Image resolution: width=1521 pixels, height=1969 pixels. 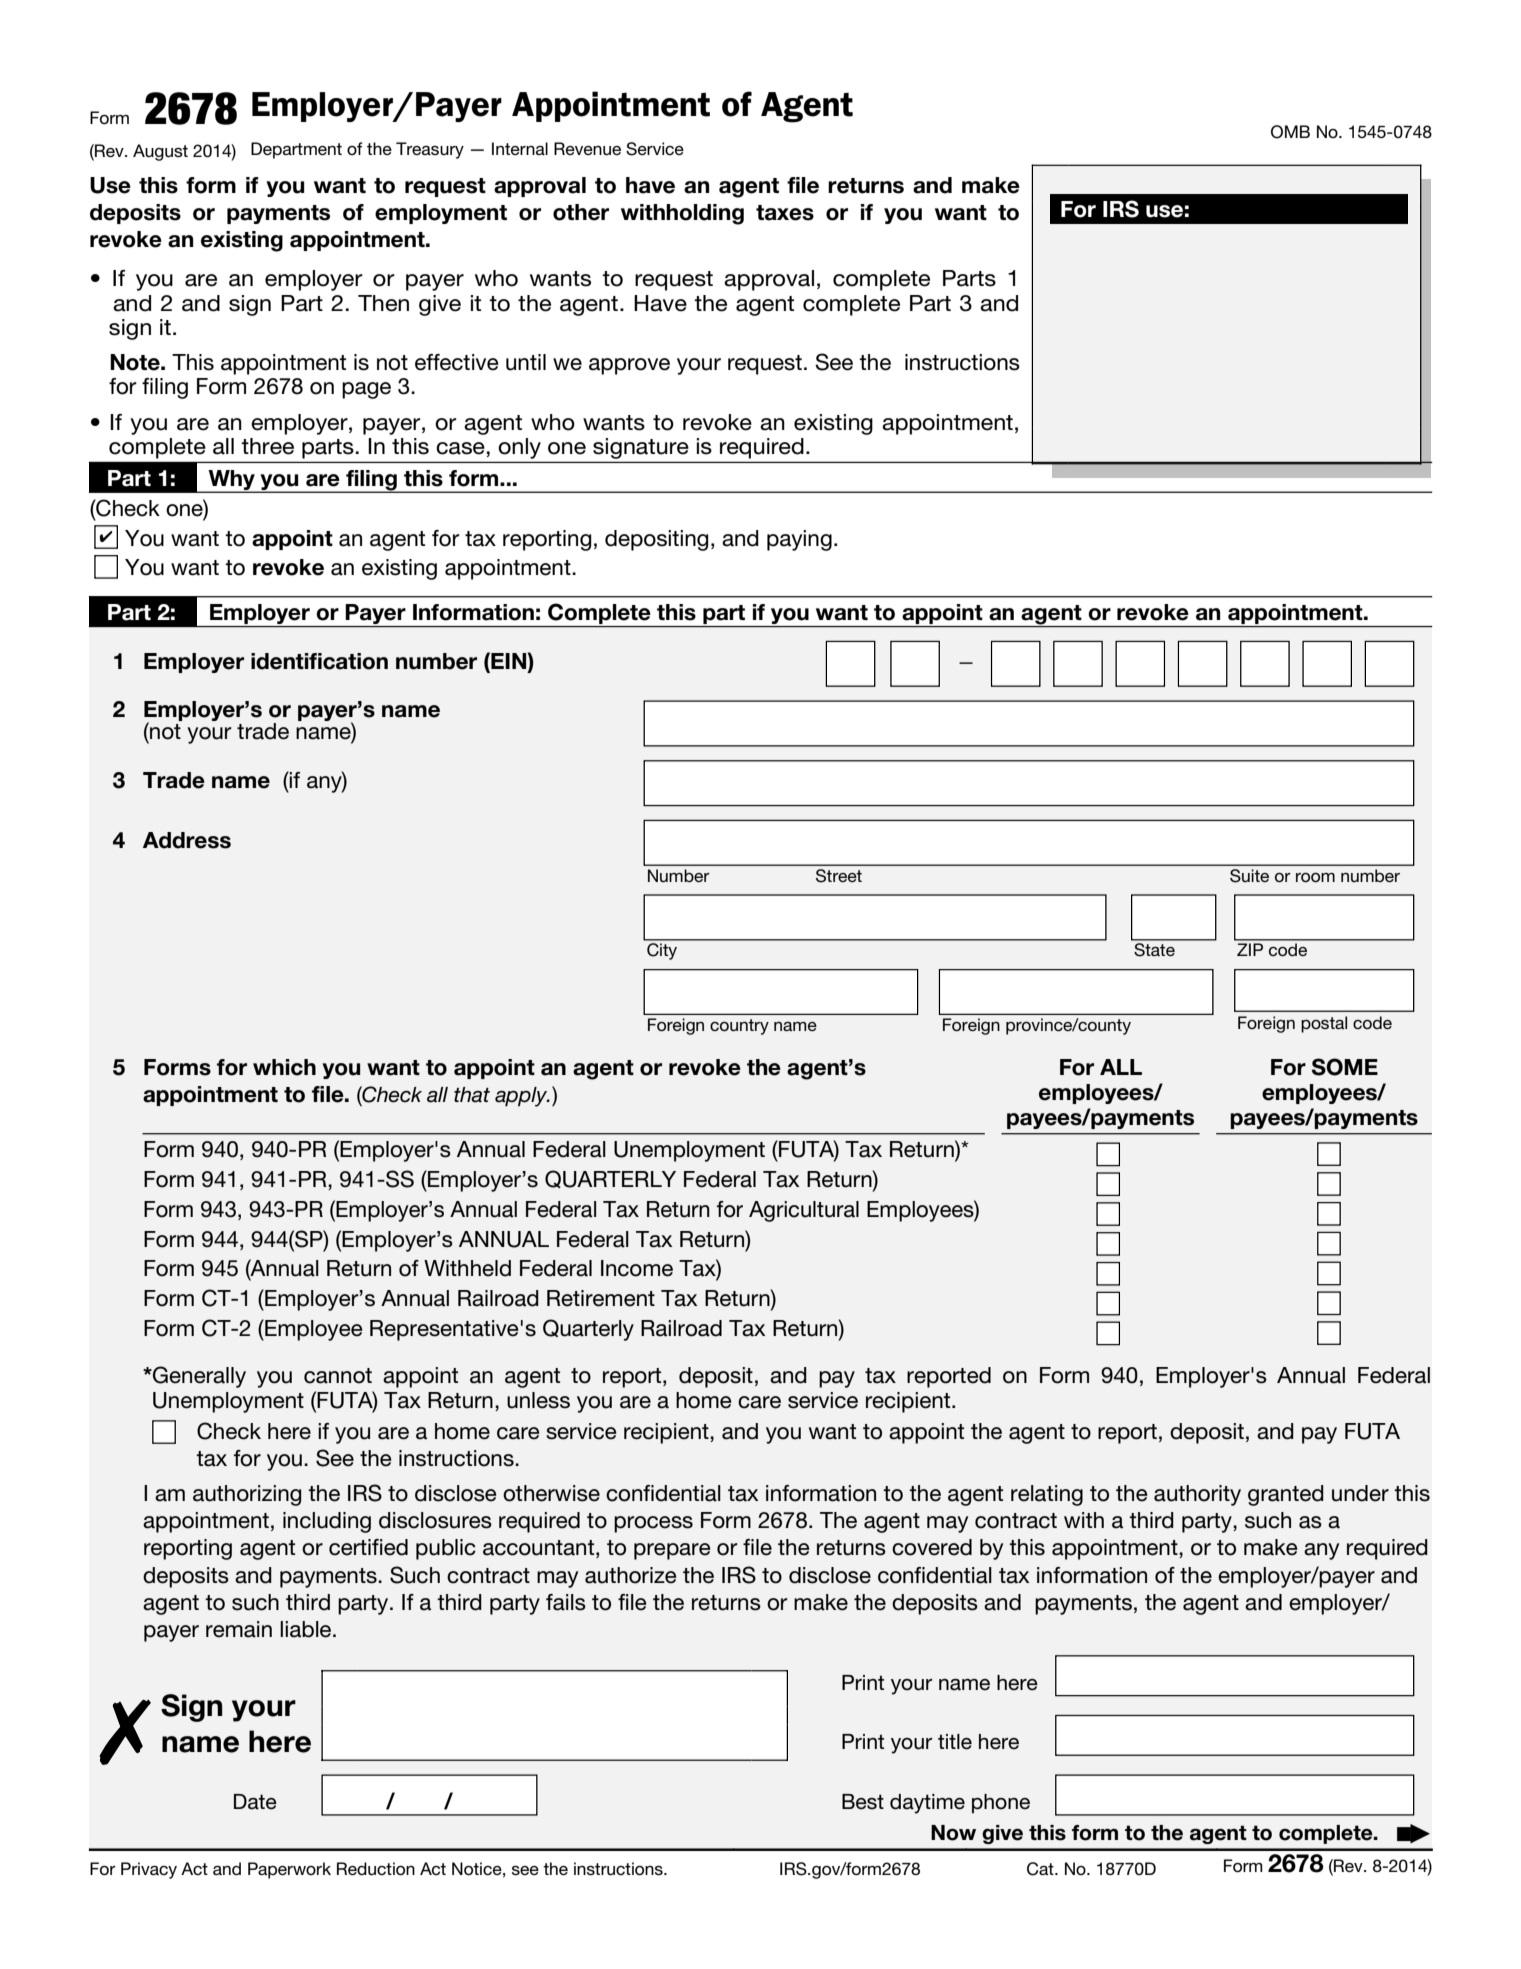 I want to click on OMB, so click(x=1290, y=132).
